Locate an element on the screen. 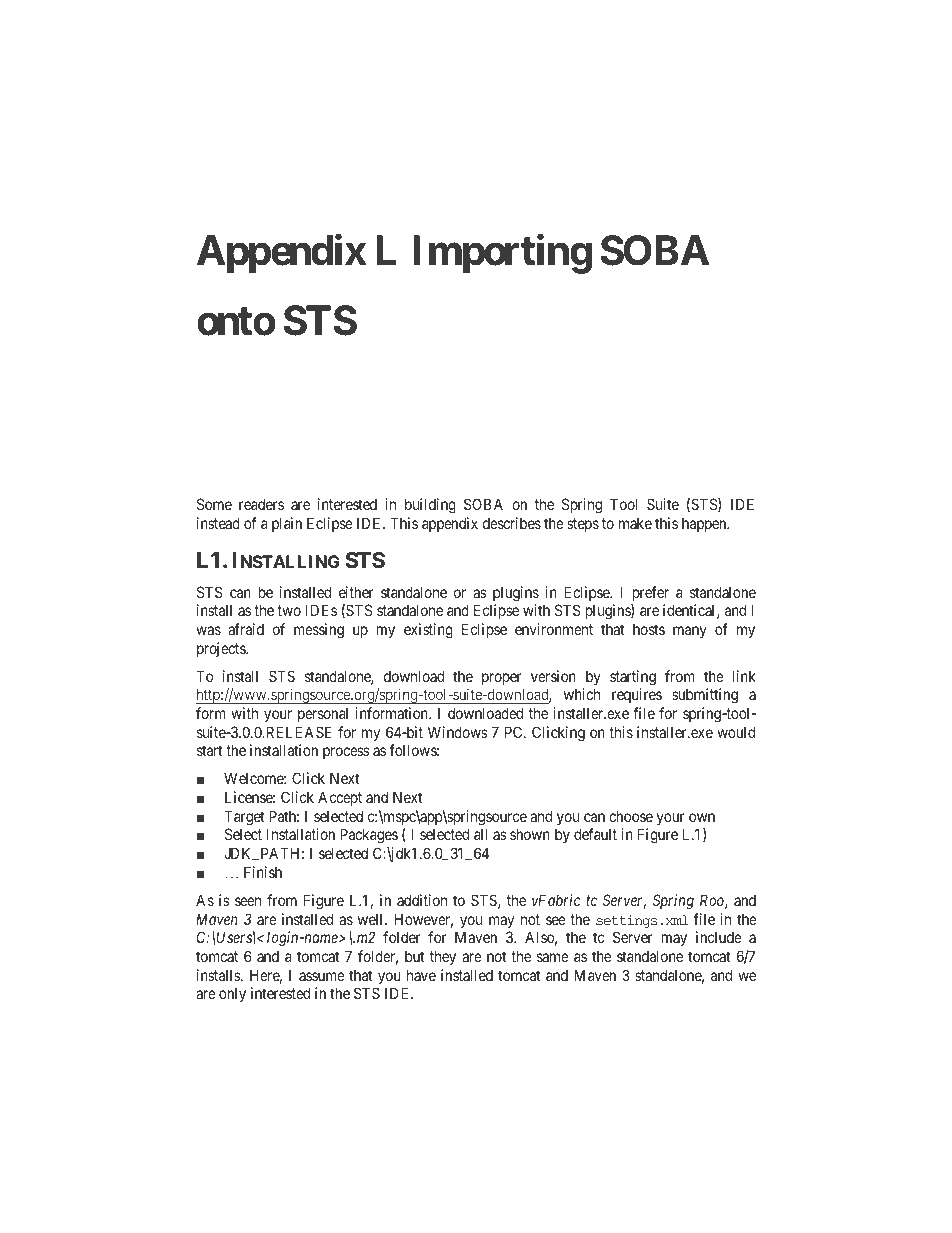  assume is located at coordinates (322, 976).
